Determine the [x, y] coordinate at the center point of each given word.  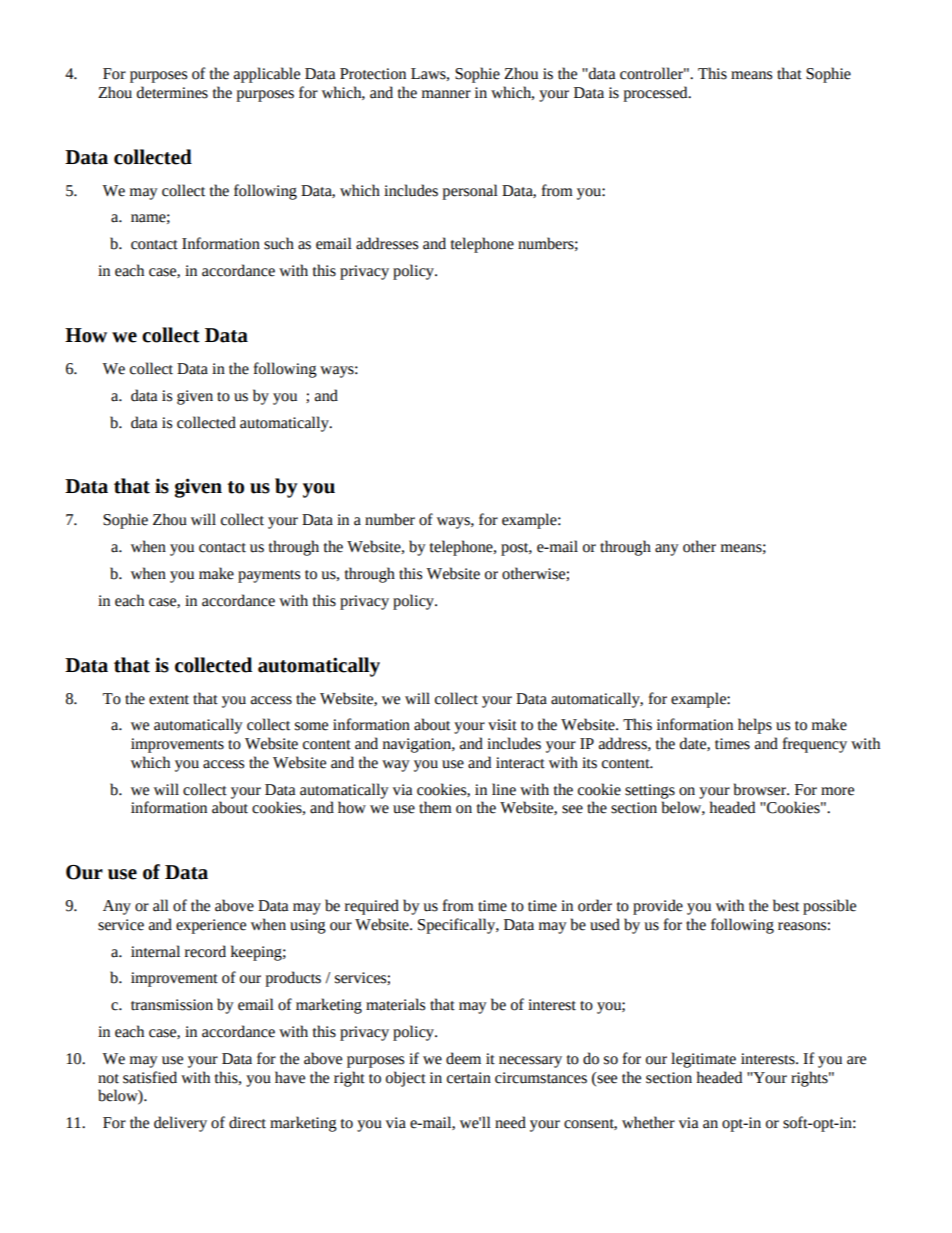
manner [446, 94]
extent [169, 700]
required [372, 907]
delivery [180, 1124]
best [786, 905]
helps [755, 726]
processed [656, 94]
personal [470, 192]
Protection [373, 74]
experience [211, 926]
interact [520, 763]
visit [502, 725]
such [279, 243]
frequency [815, 745]
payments [269, 576]
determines [172, 92]
